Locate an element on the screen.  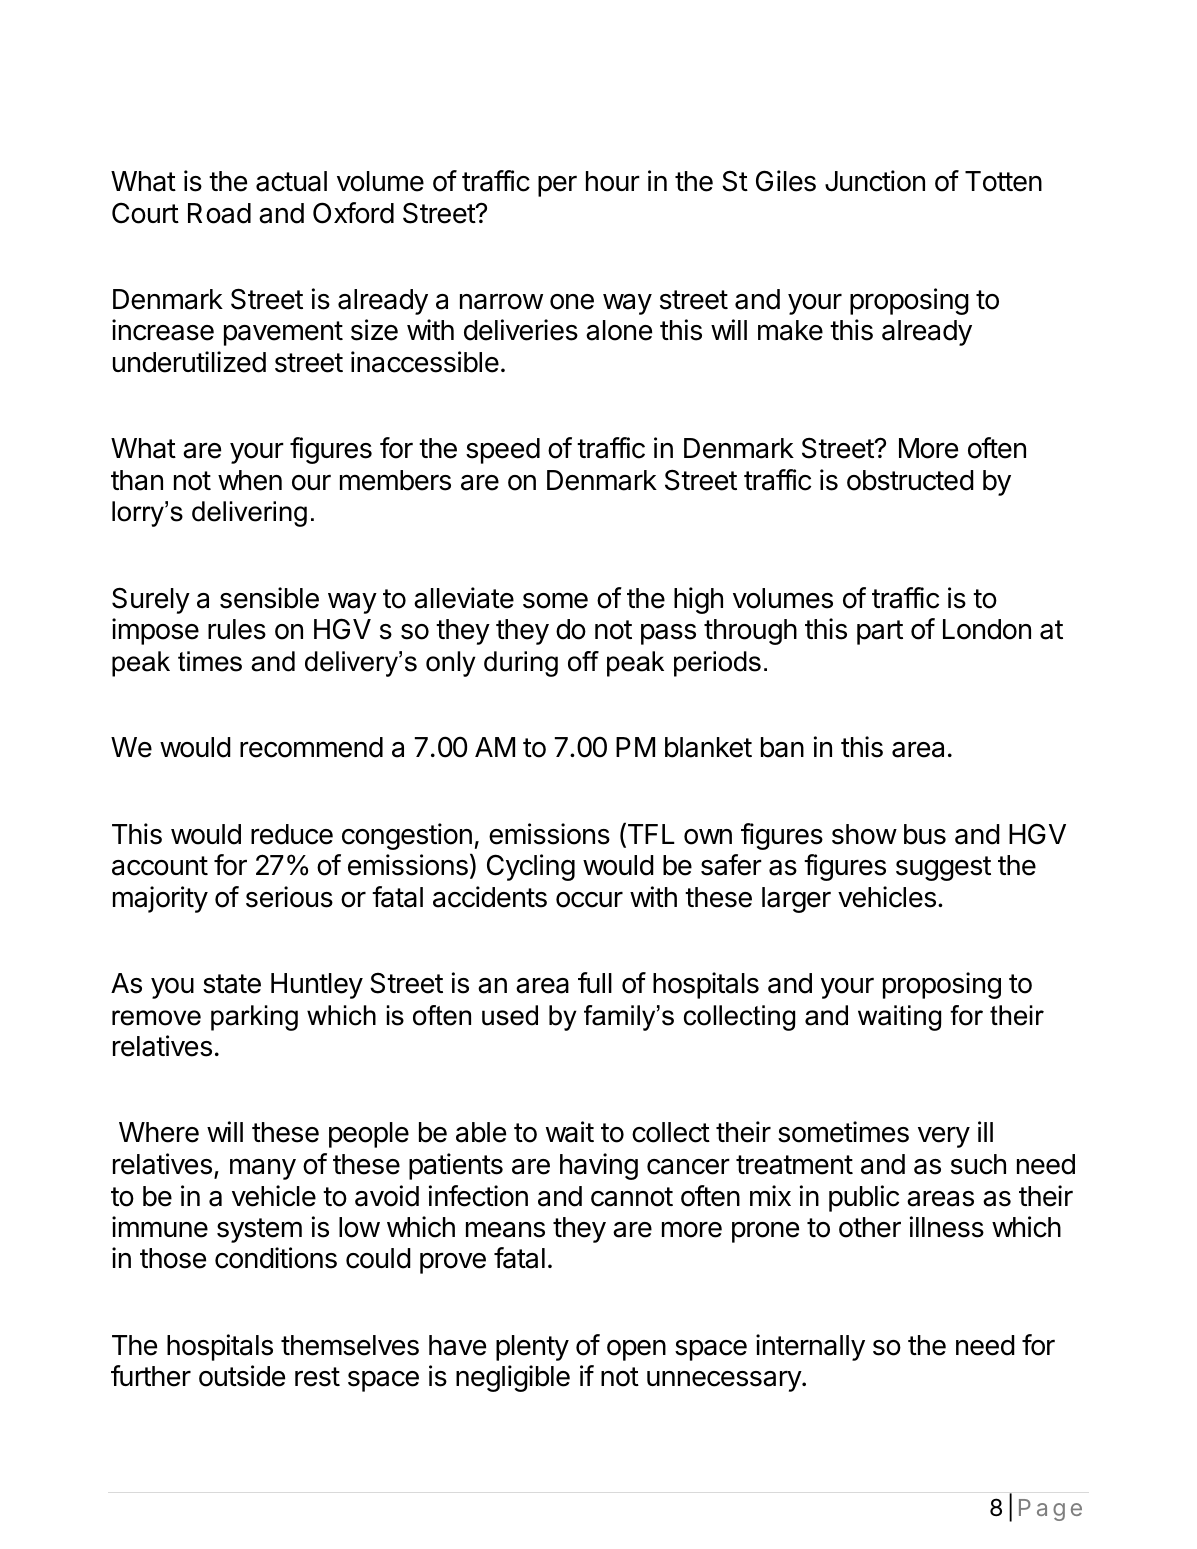
Road is located at coordinates (219, 213).
